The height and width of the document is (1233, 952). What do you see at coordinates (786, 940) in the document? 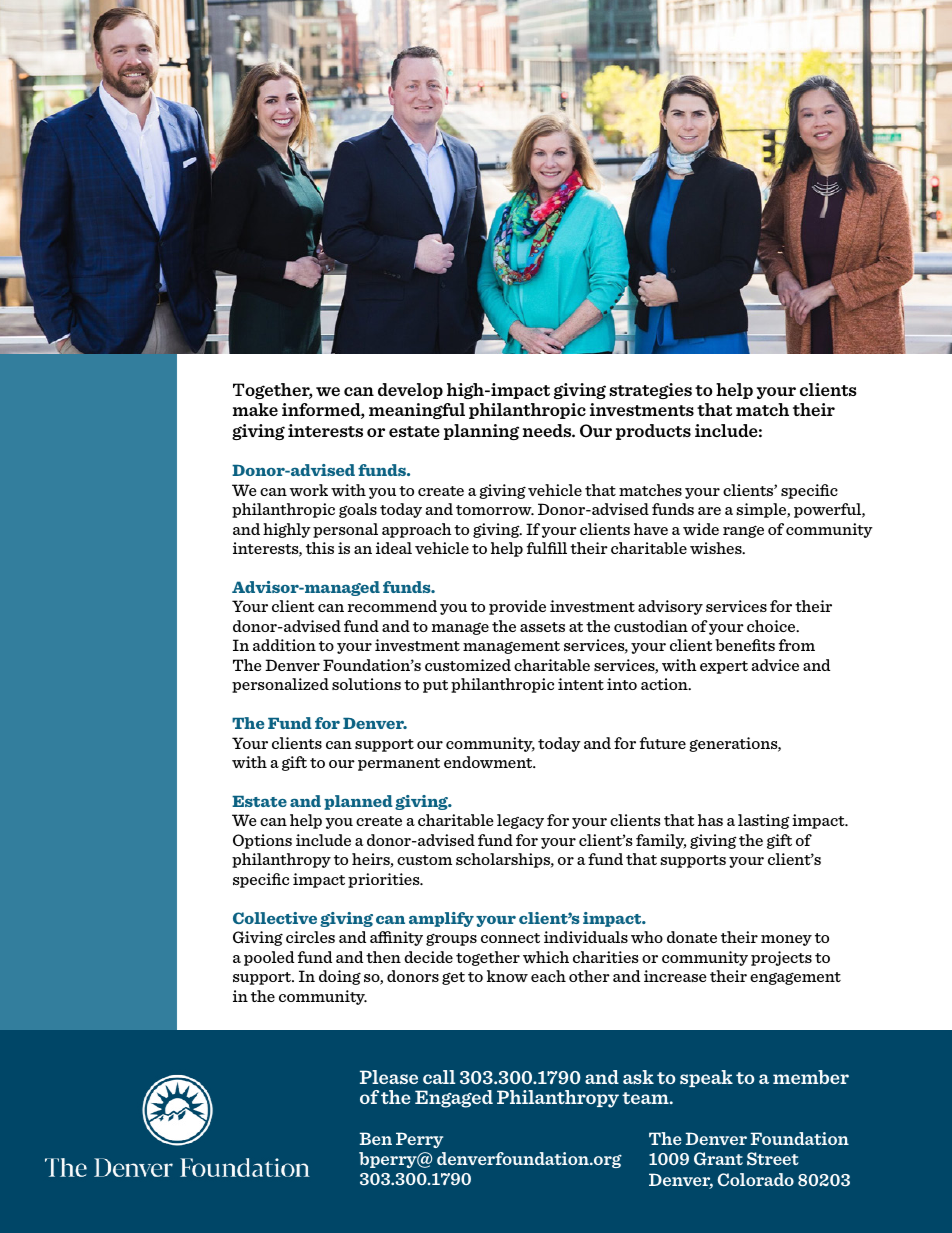
I see `money` at bounding box center [786, 940].
